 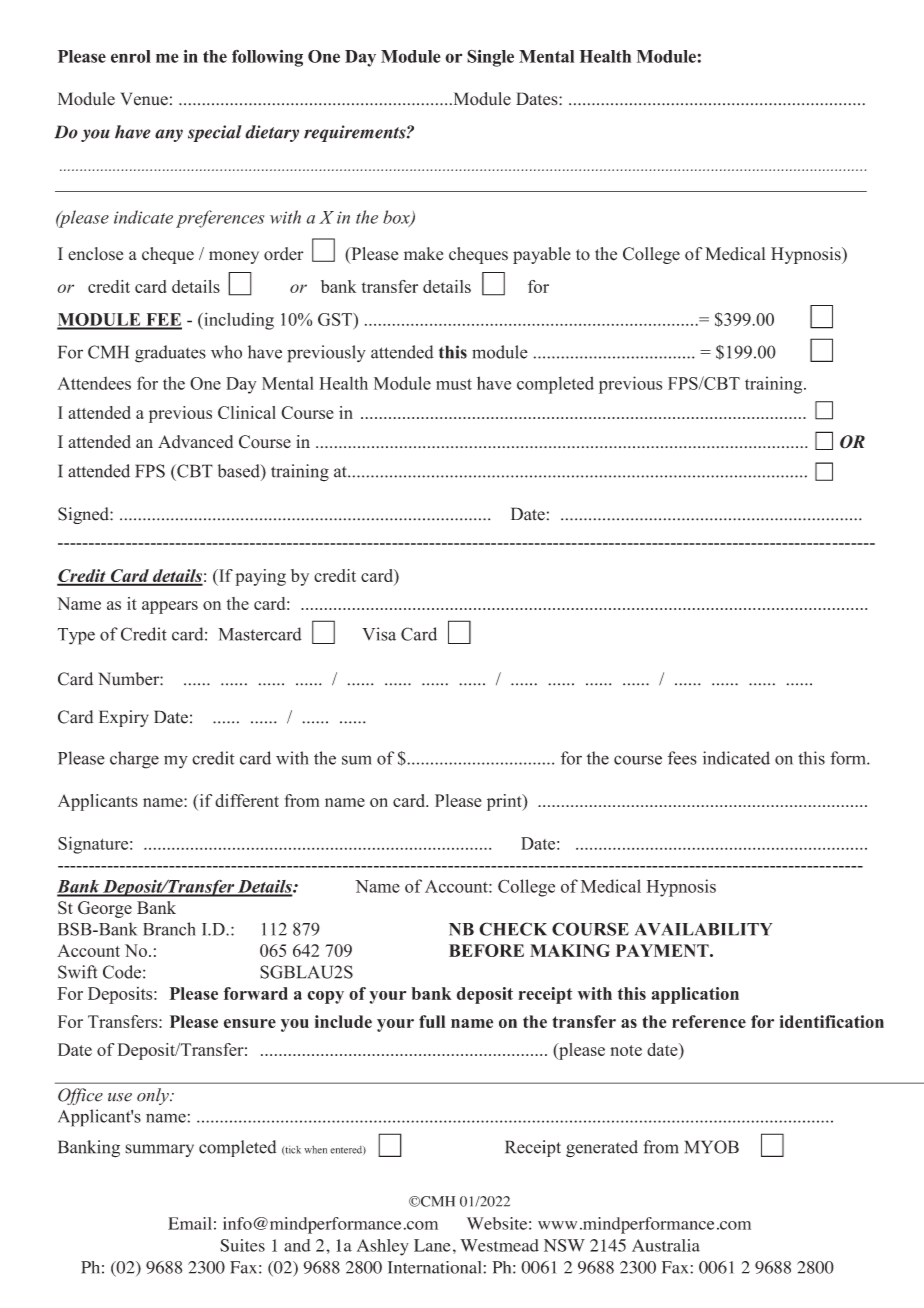 What do you see at coordinates (490, 58) in the screenshot?
I see `Single` at bounding box center [490, 58].
